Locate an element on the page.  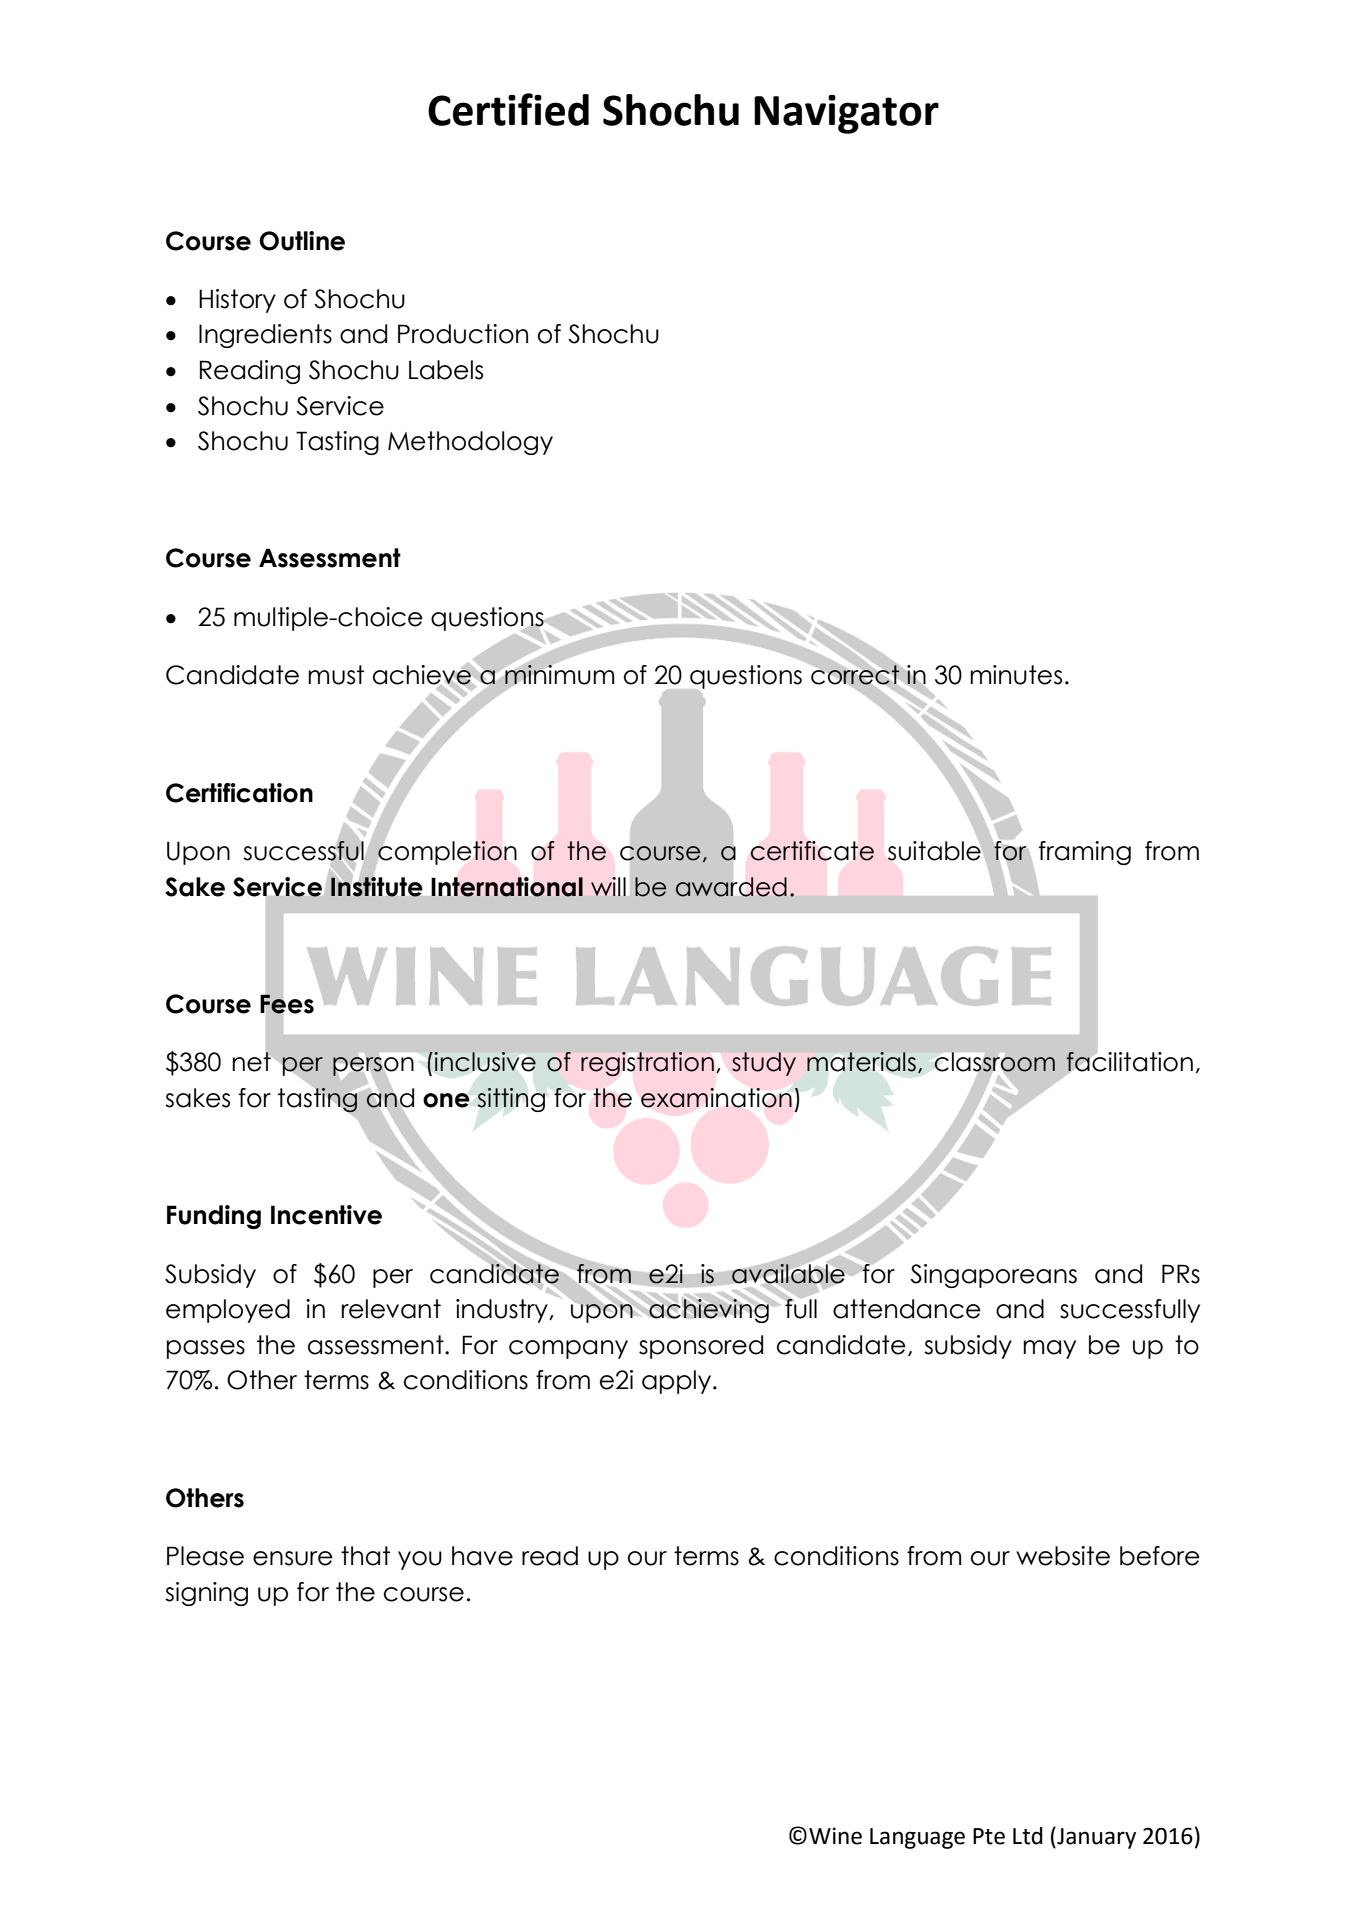
Singaporeans is located at coordinates (993, 1276).
